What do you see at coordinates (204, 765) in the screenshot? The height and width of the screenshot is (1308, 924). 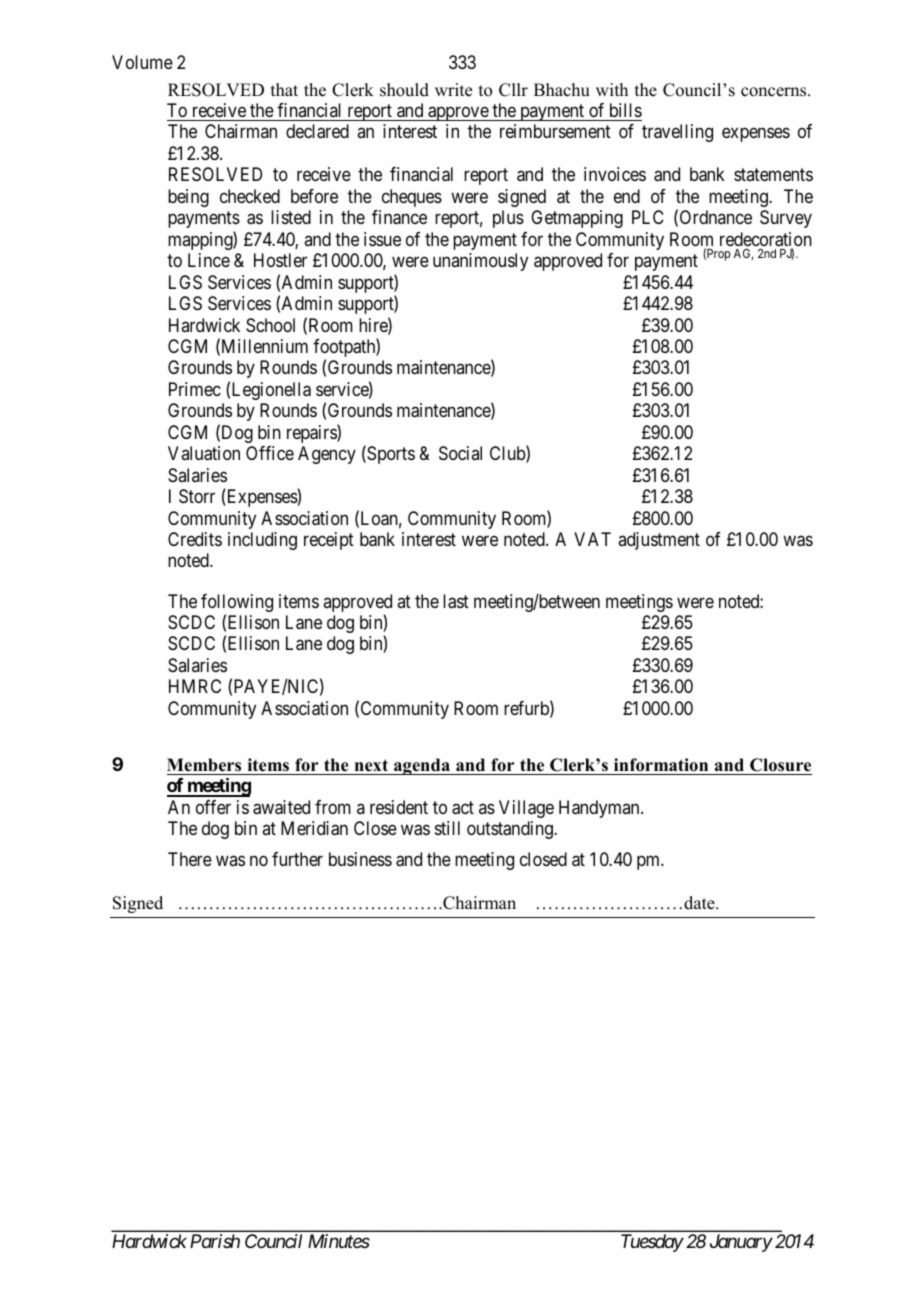 I see `Members` at bounding box center [204, 765].
